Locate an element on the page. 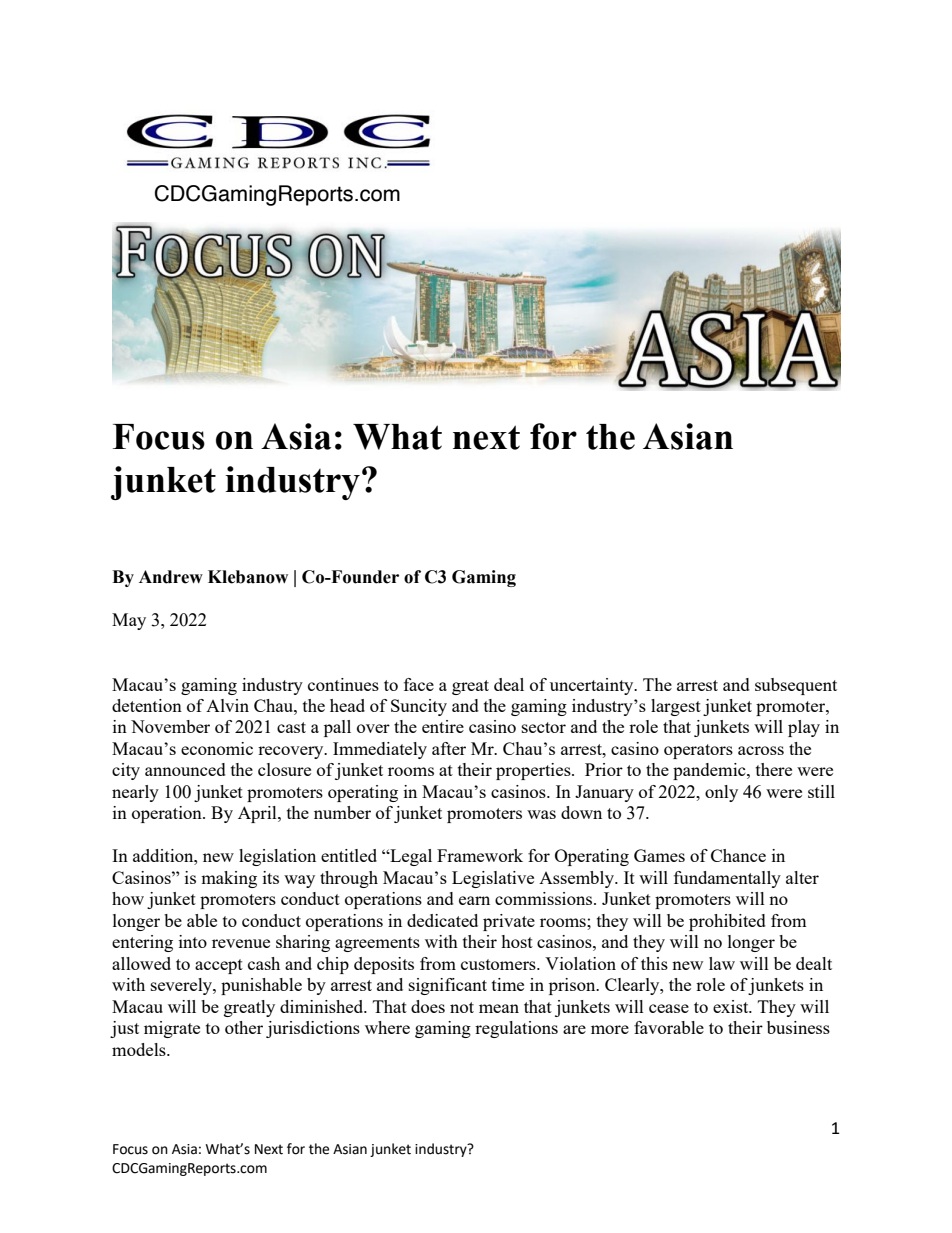  face is located at coordinates (419, 684).
